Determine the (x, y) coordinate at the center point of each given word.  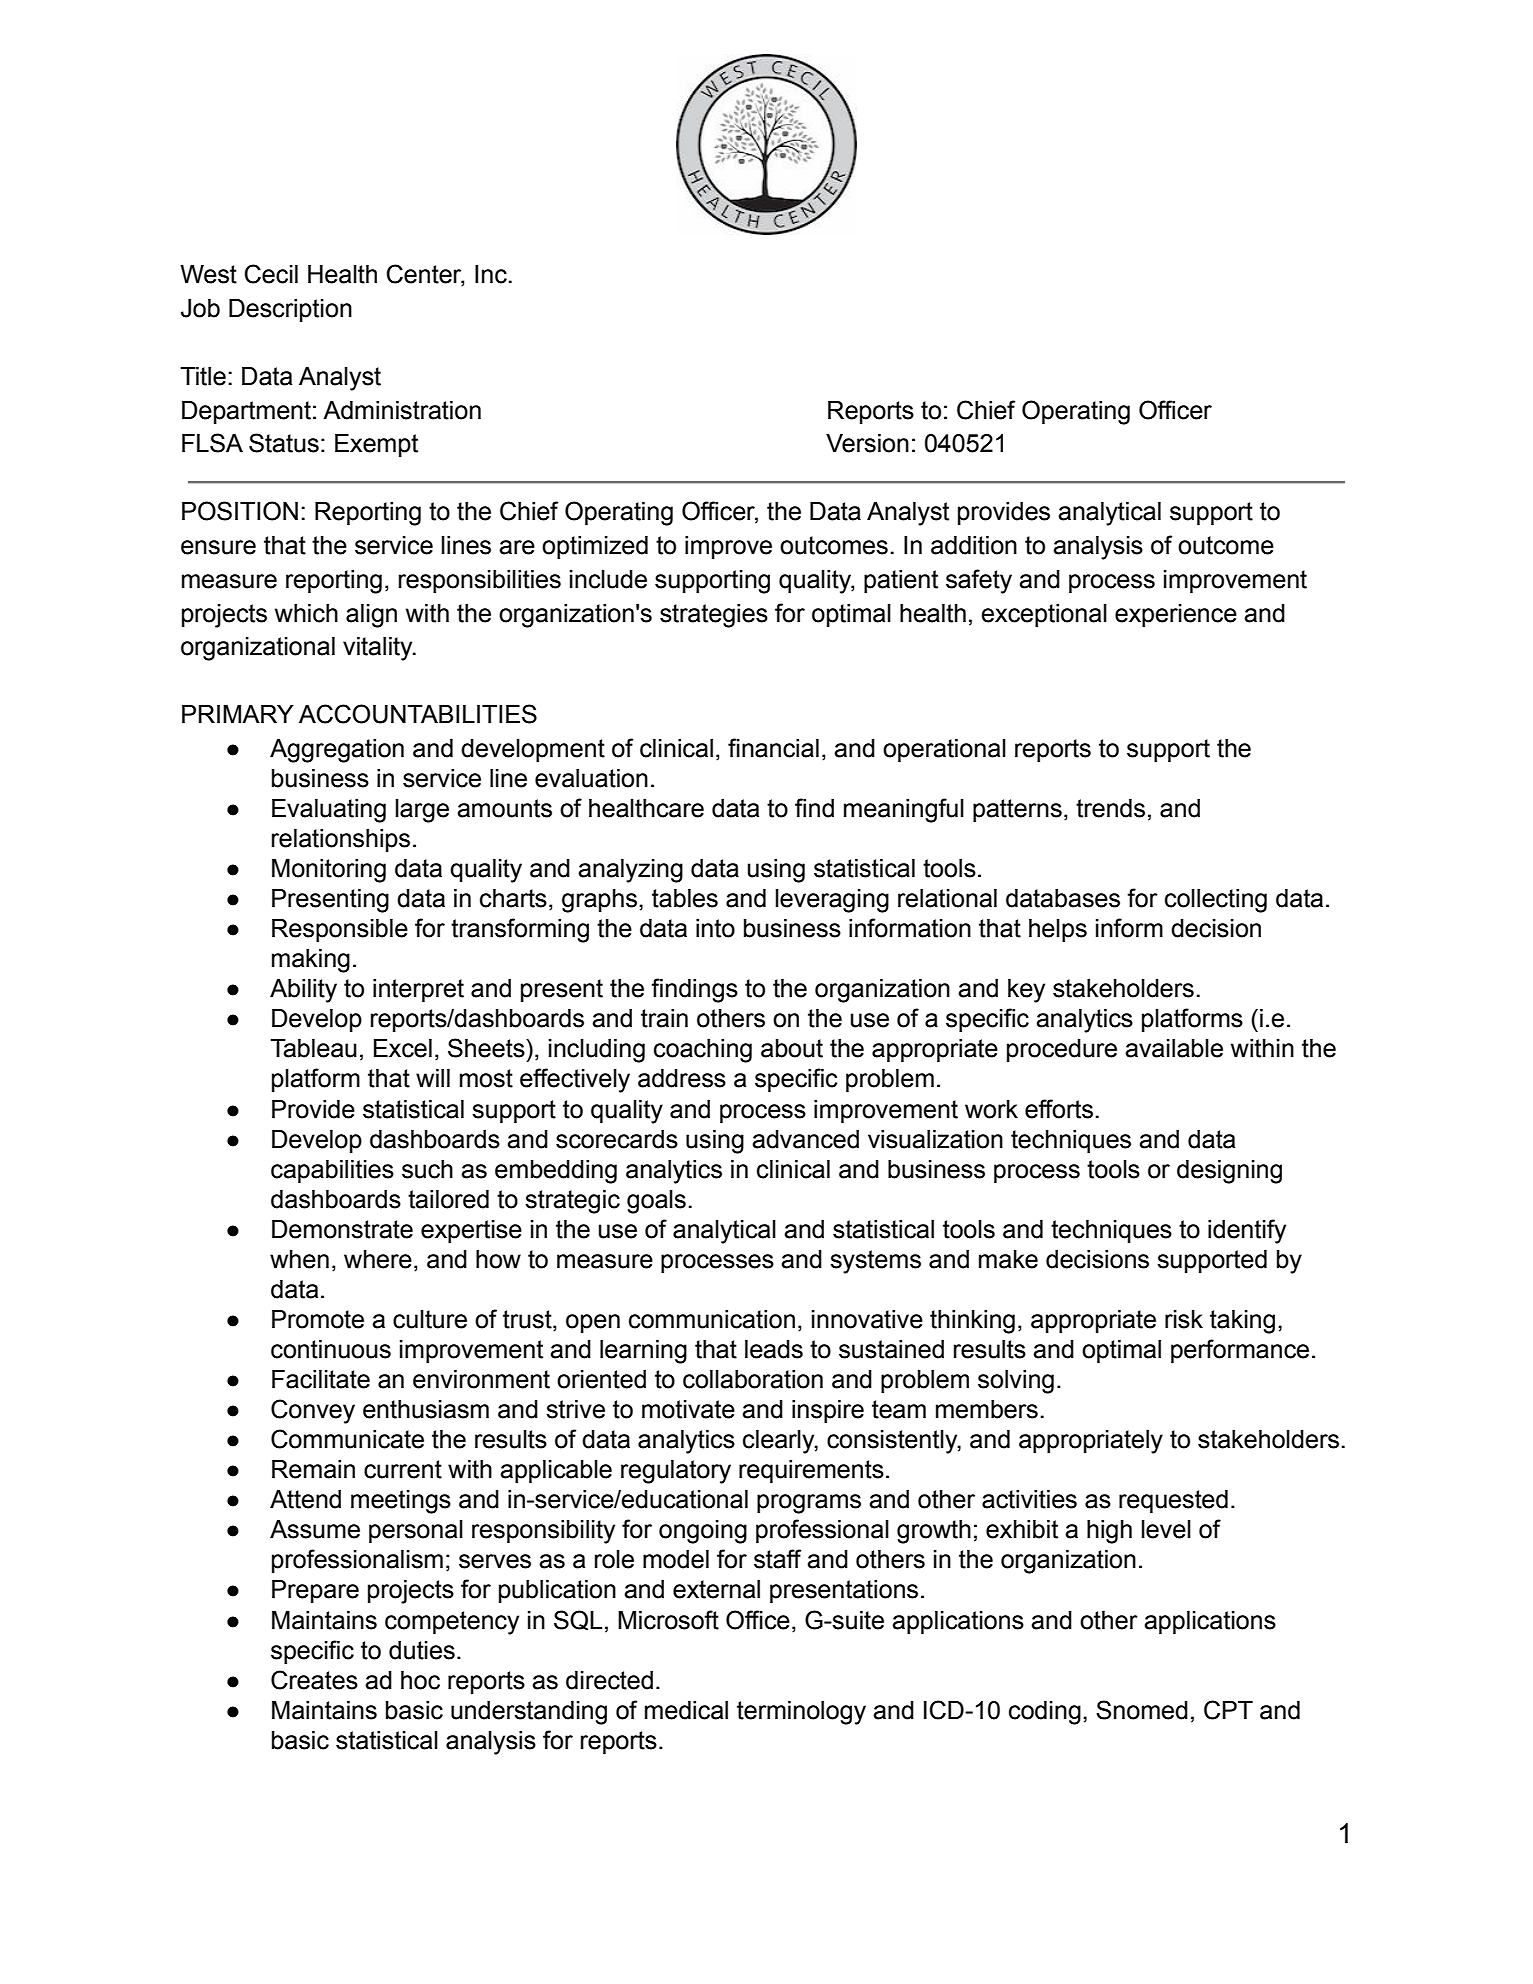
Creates (314, 1680)
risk (1184, 1319)
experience (1176, 615)
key (1026, 991)
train (664, 1018)
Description (290, 310)
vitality (379, 649)
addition (974, 545)
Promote (318, 1319)
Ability (303, 991)
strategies (714, 616)
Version (867, 443)
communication (712, 1319)
